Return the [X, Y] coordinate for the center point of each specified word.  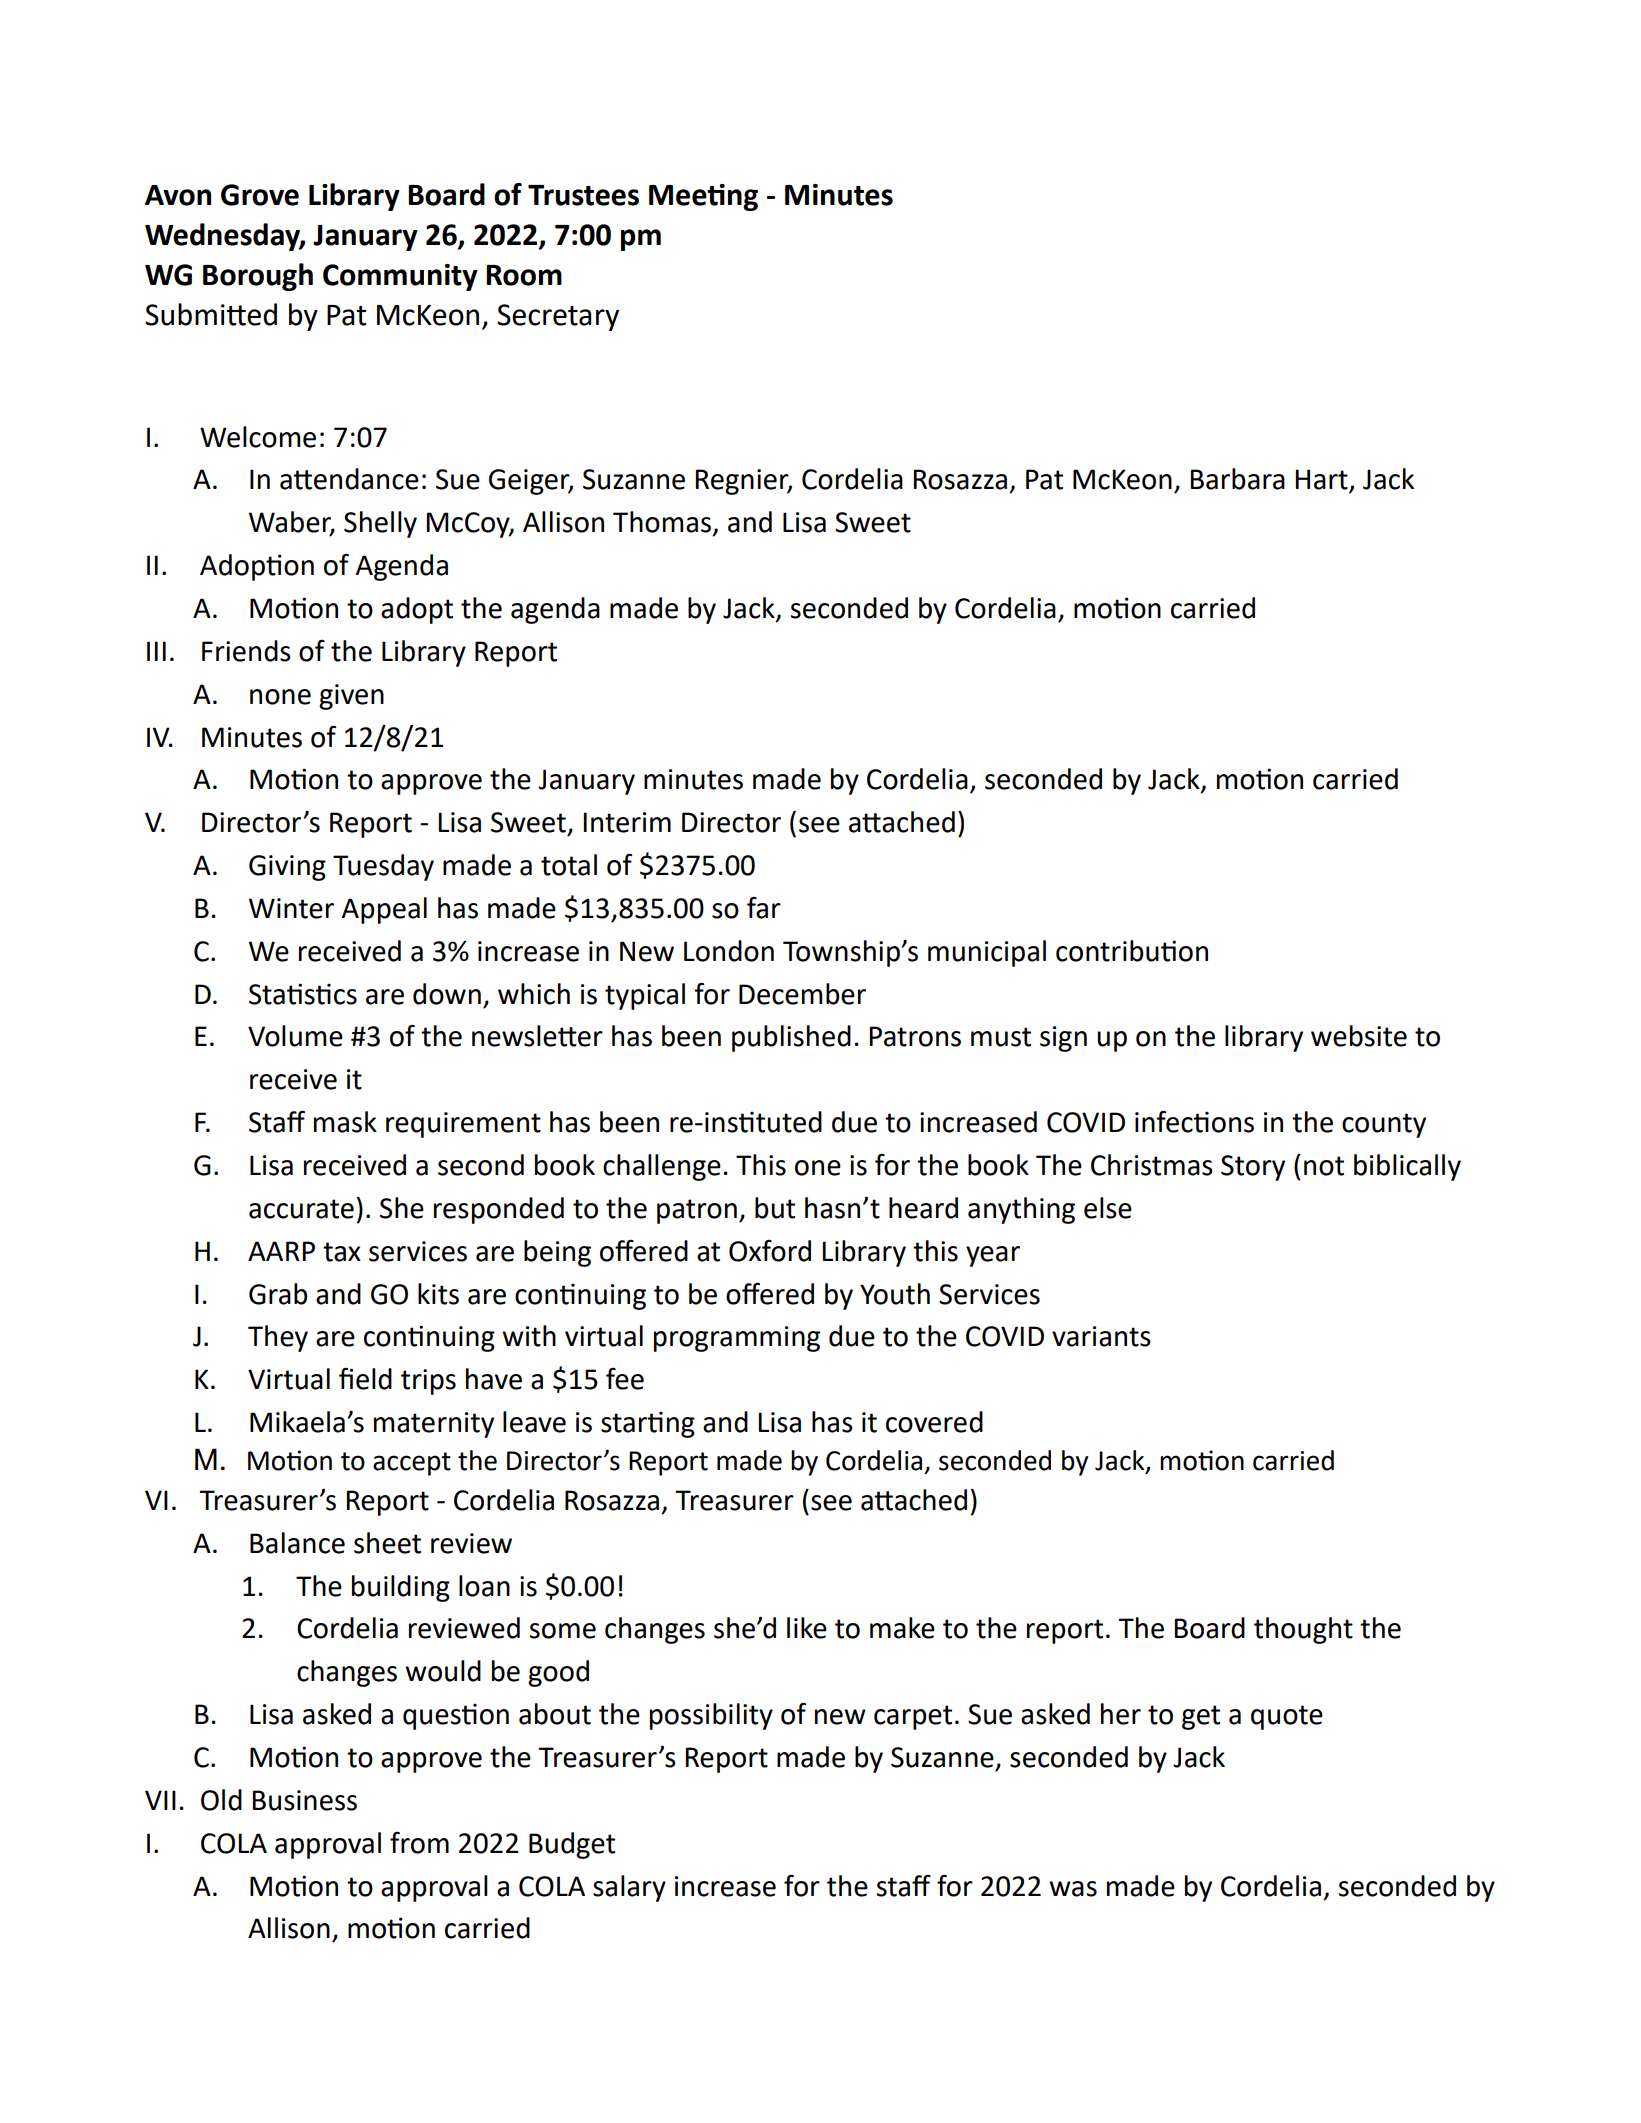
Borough [258, 277]
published [791, 1038]
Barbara [1238, 479]
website [1359, 1036]
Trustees [583, 195]
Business [305, 1800]
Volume [295, 1036]
